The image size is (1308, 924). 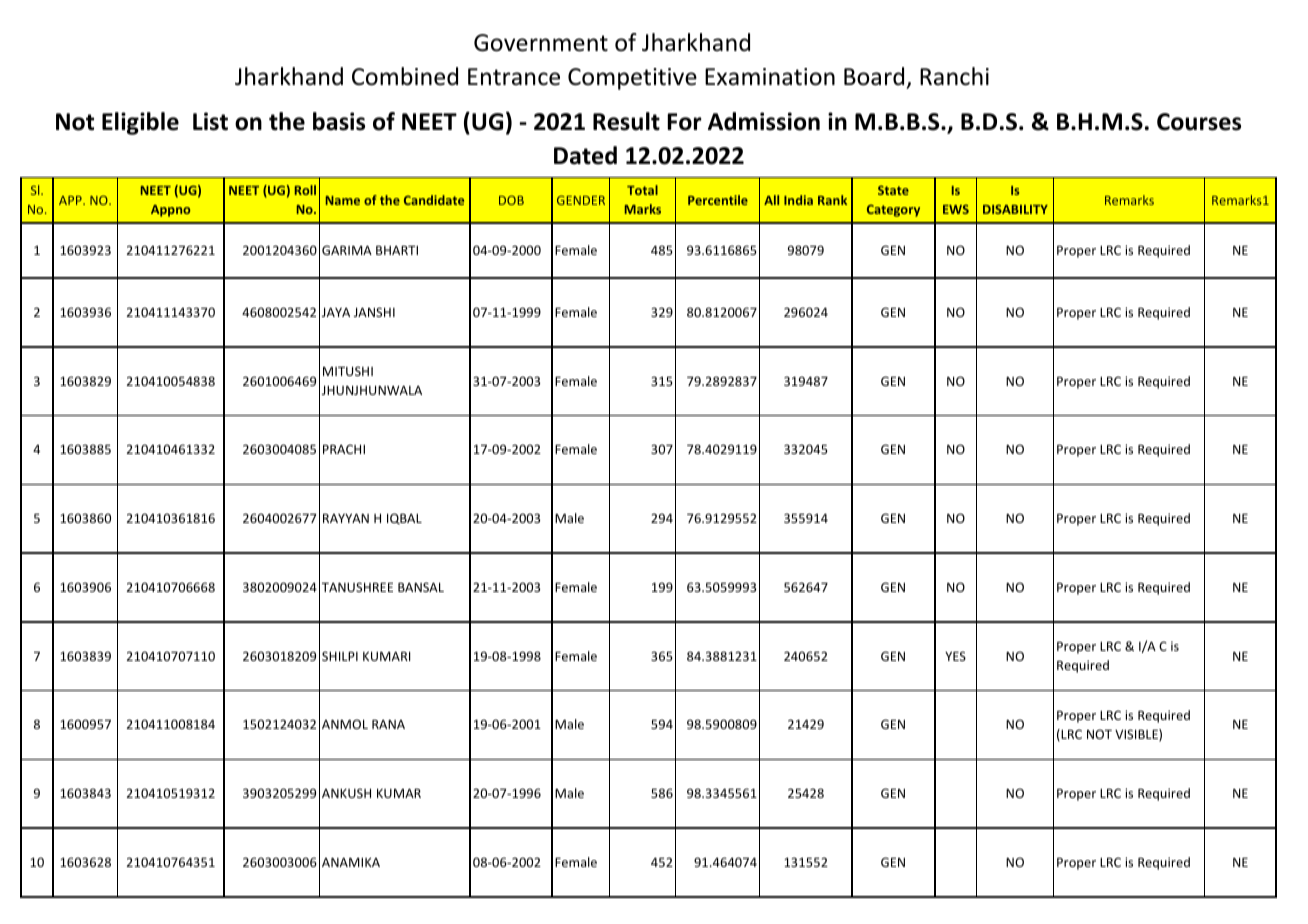 I want to click on Competitive, so click(x=632, y=79).
